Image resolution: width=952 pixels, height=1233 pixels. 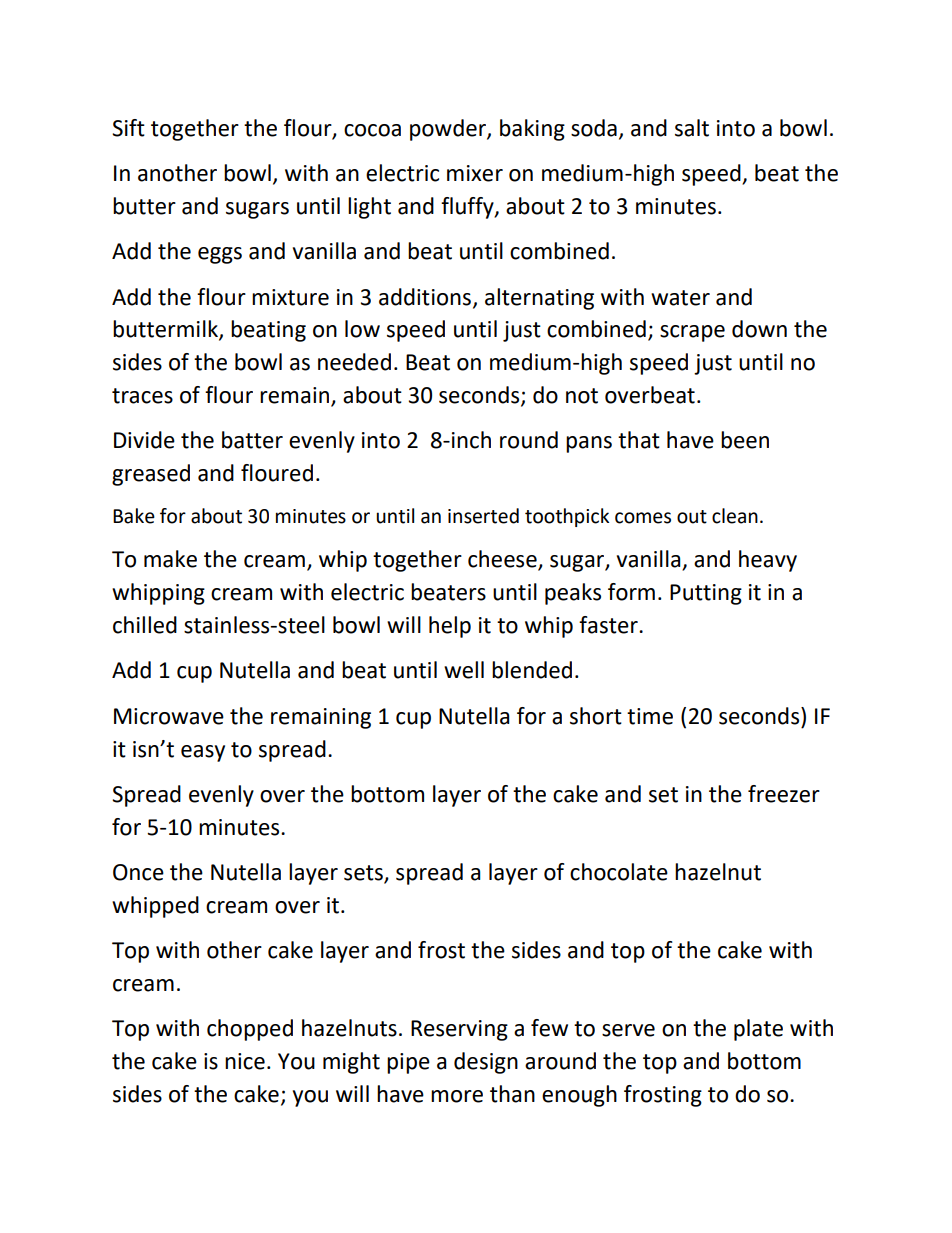 I want to click on Sift, so click(x=128, y=128).
